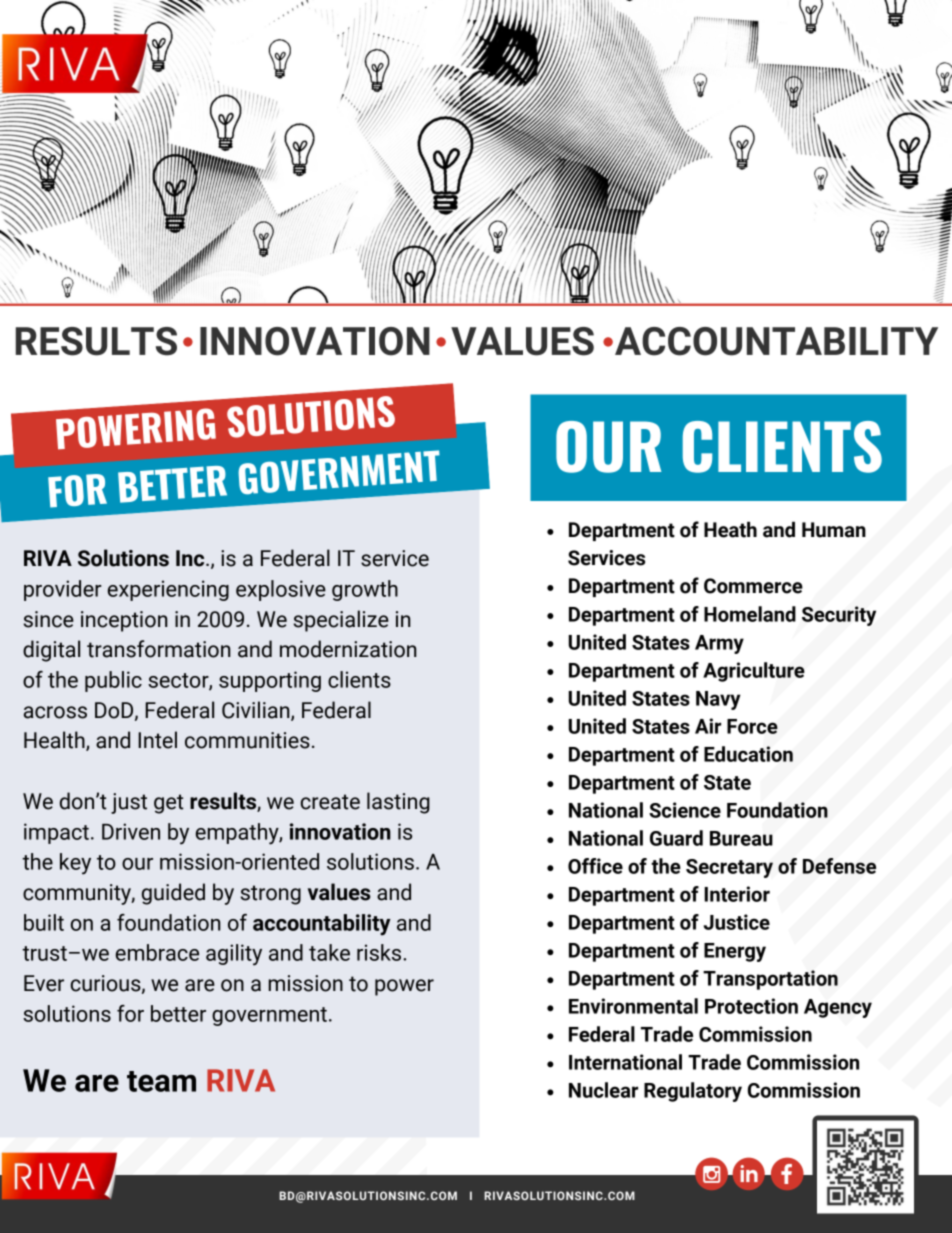 Image resolution: width=952 pixels, height=1233 pixels. I want to click on public, so click(113, 681).
